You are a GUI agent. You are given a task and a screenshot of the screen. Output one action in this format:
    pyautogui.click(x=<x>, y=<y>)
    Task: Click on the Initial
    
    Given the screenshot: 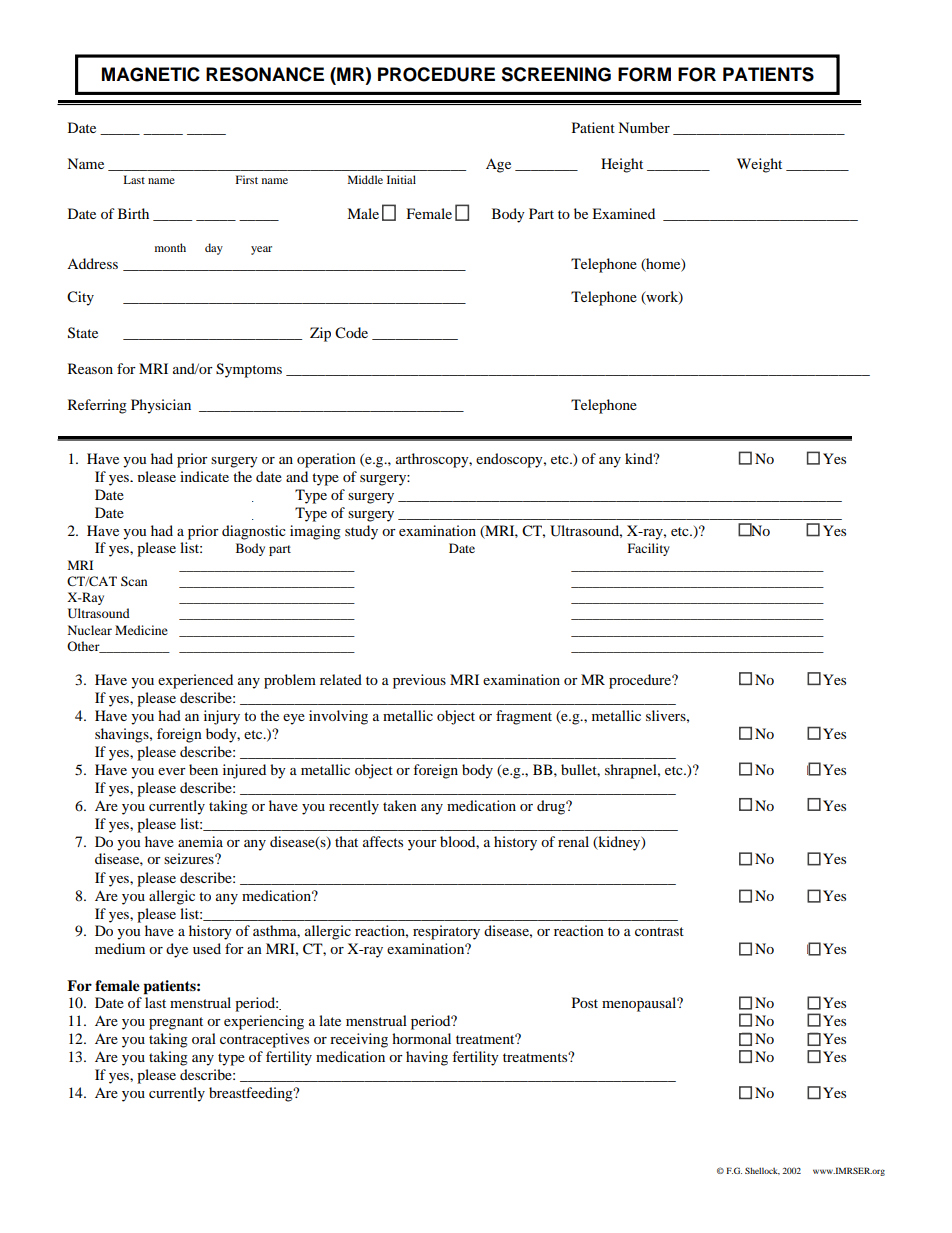 What is the action you would take?
    pyautogui.click(x=401, y=179)
